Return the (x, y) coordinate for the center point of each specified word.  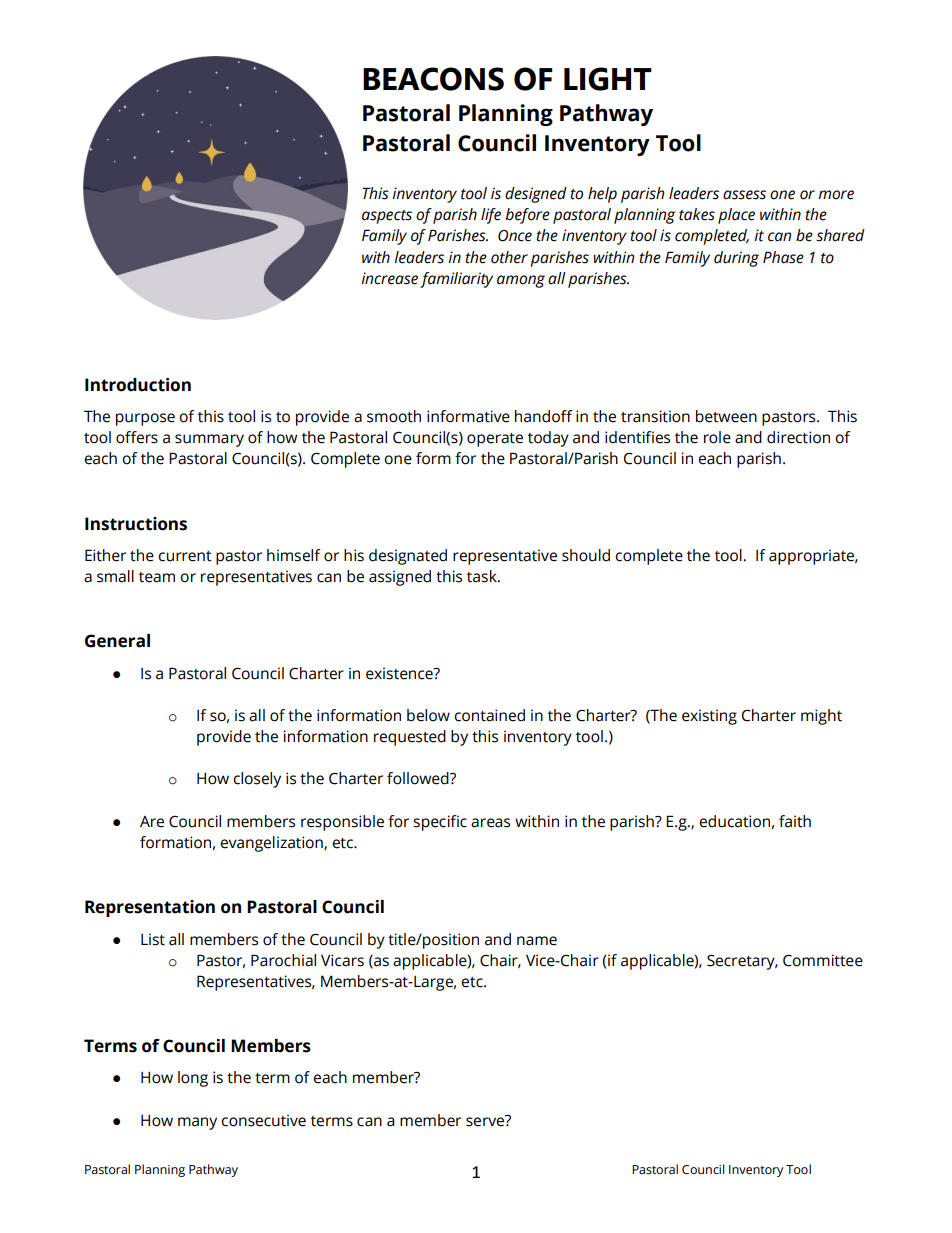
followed (419, 778)
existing (709, 717)
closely (257, 780)
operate (495, 440)
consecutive (263, 1120)
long (193, 1079)
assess (744, 195)
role (717, 437)
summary (209, 440)
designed (536, 195)
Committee (823, 960)
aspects (387, 217)
